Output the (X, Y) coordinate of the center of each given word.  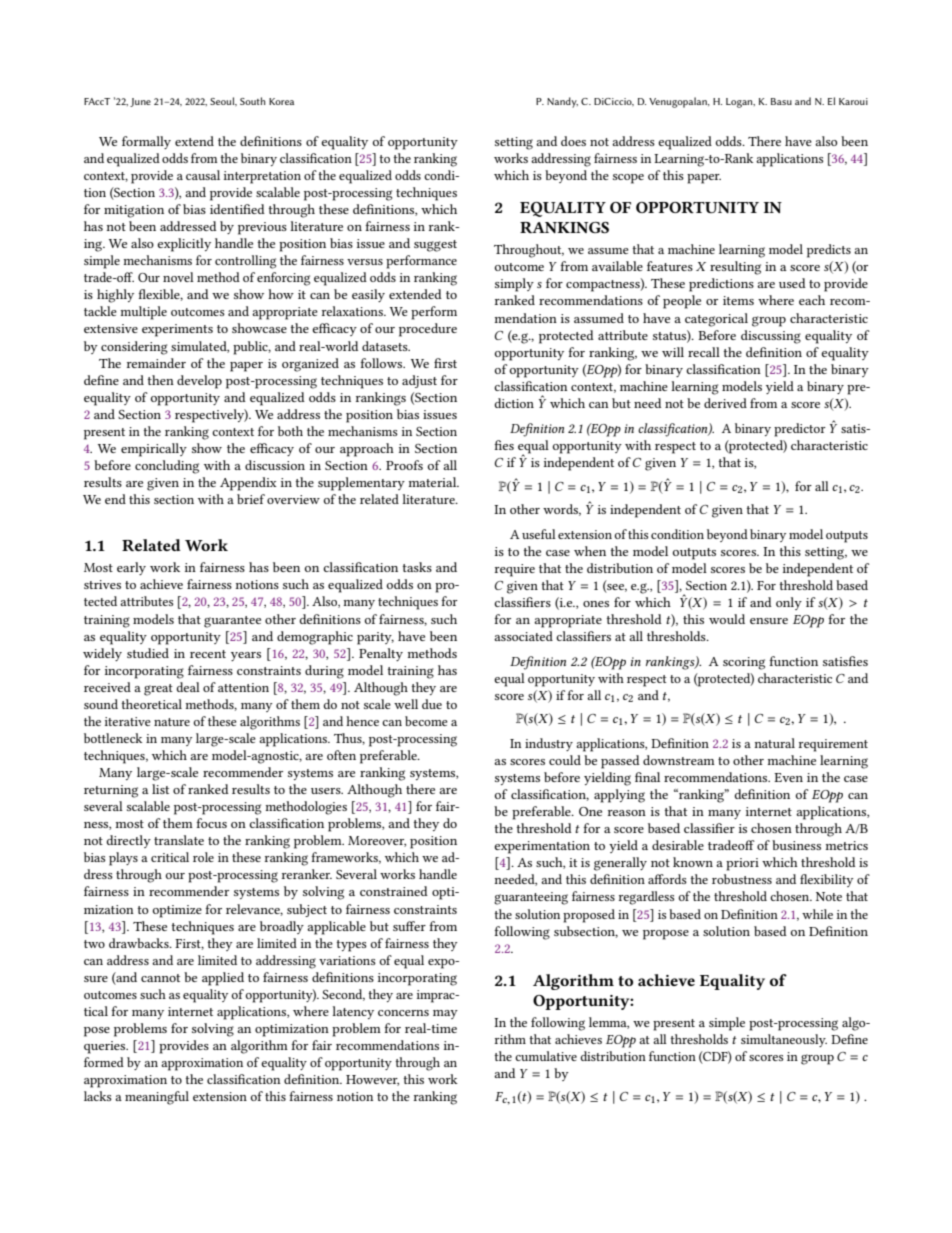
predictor (800, 430)
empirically (154, 450)
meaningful (157, 1098)
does (573, 141)
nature (172, 722)
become (426, 721)
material (434, 482)
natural (774, 743)
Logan (740, 103)
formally (146, 142)
